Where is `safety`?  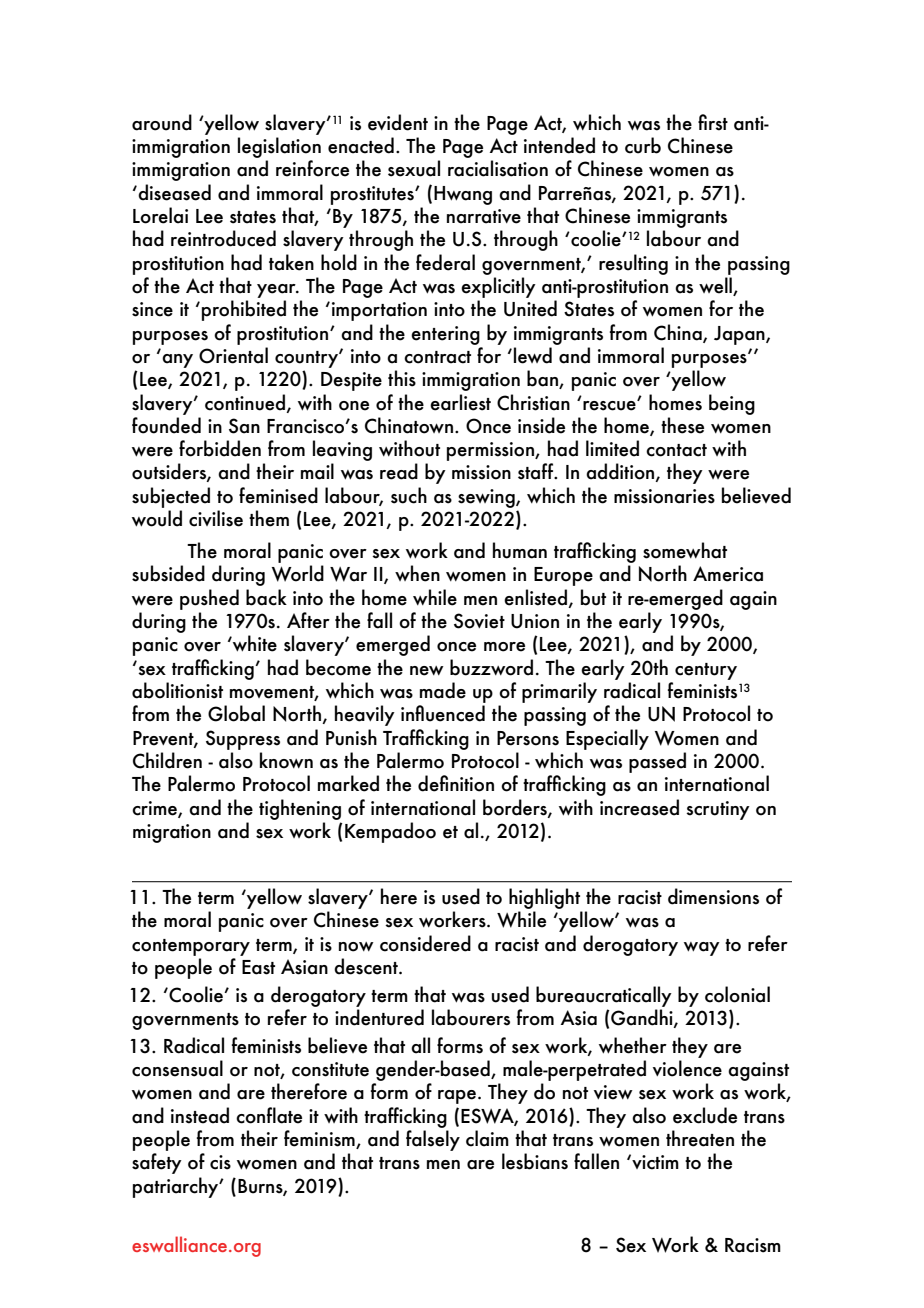
safety is located at coordinates (157, 1163).
